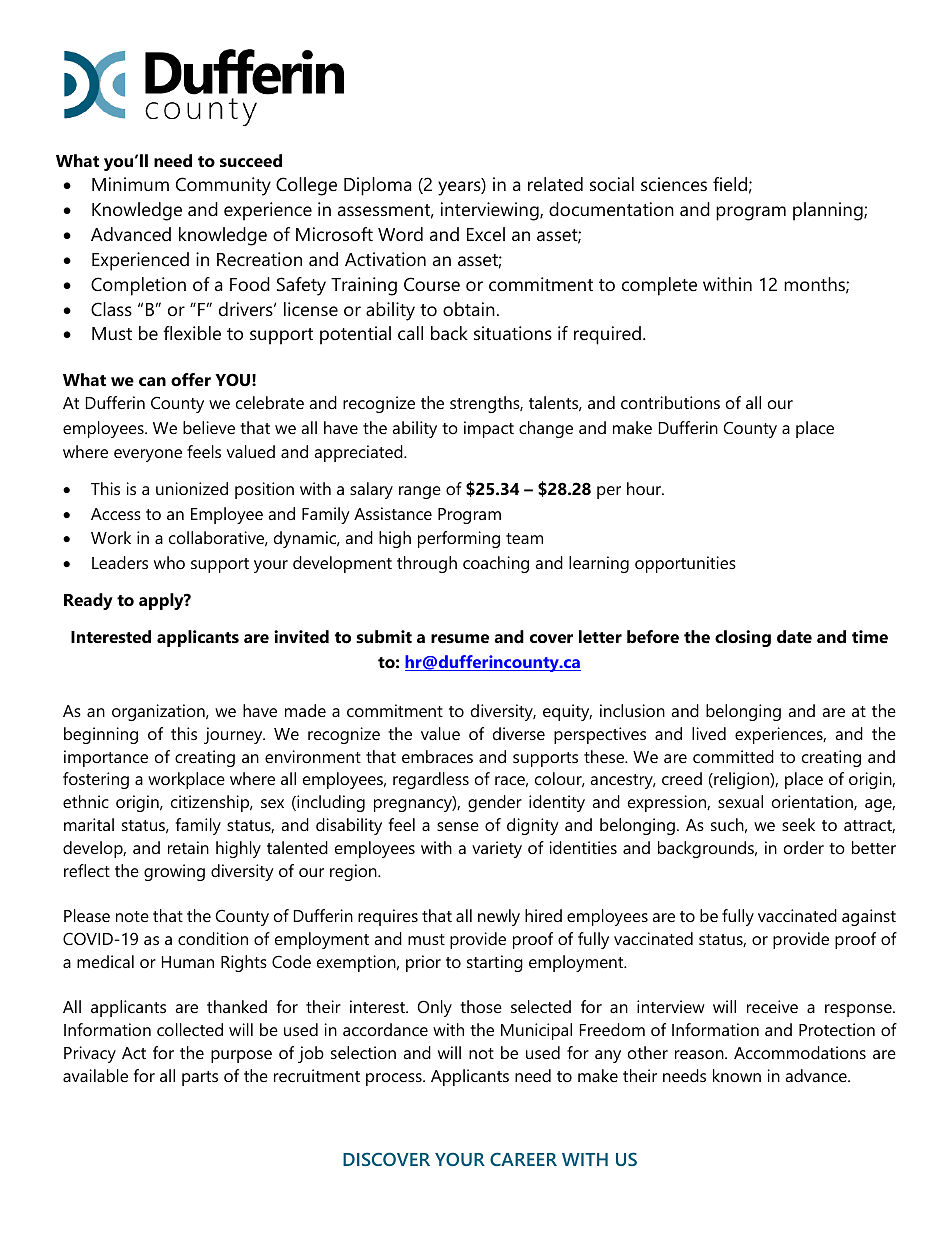 This image has height=1233, width=952. What do you see at coordinates (794, 636) in the image?
I see `date` at bounding box center [794, 636].
